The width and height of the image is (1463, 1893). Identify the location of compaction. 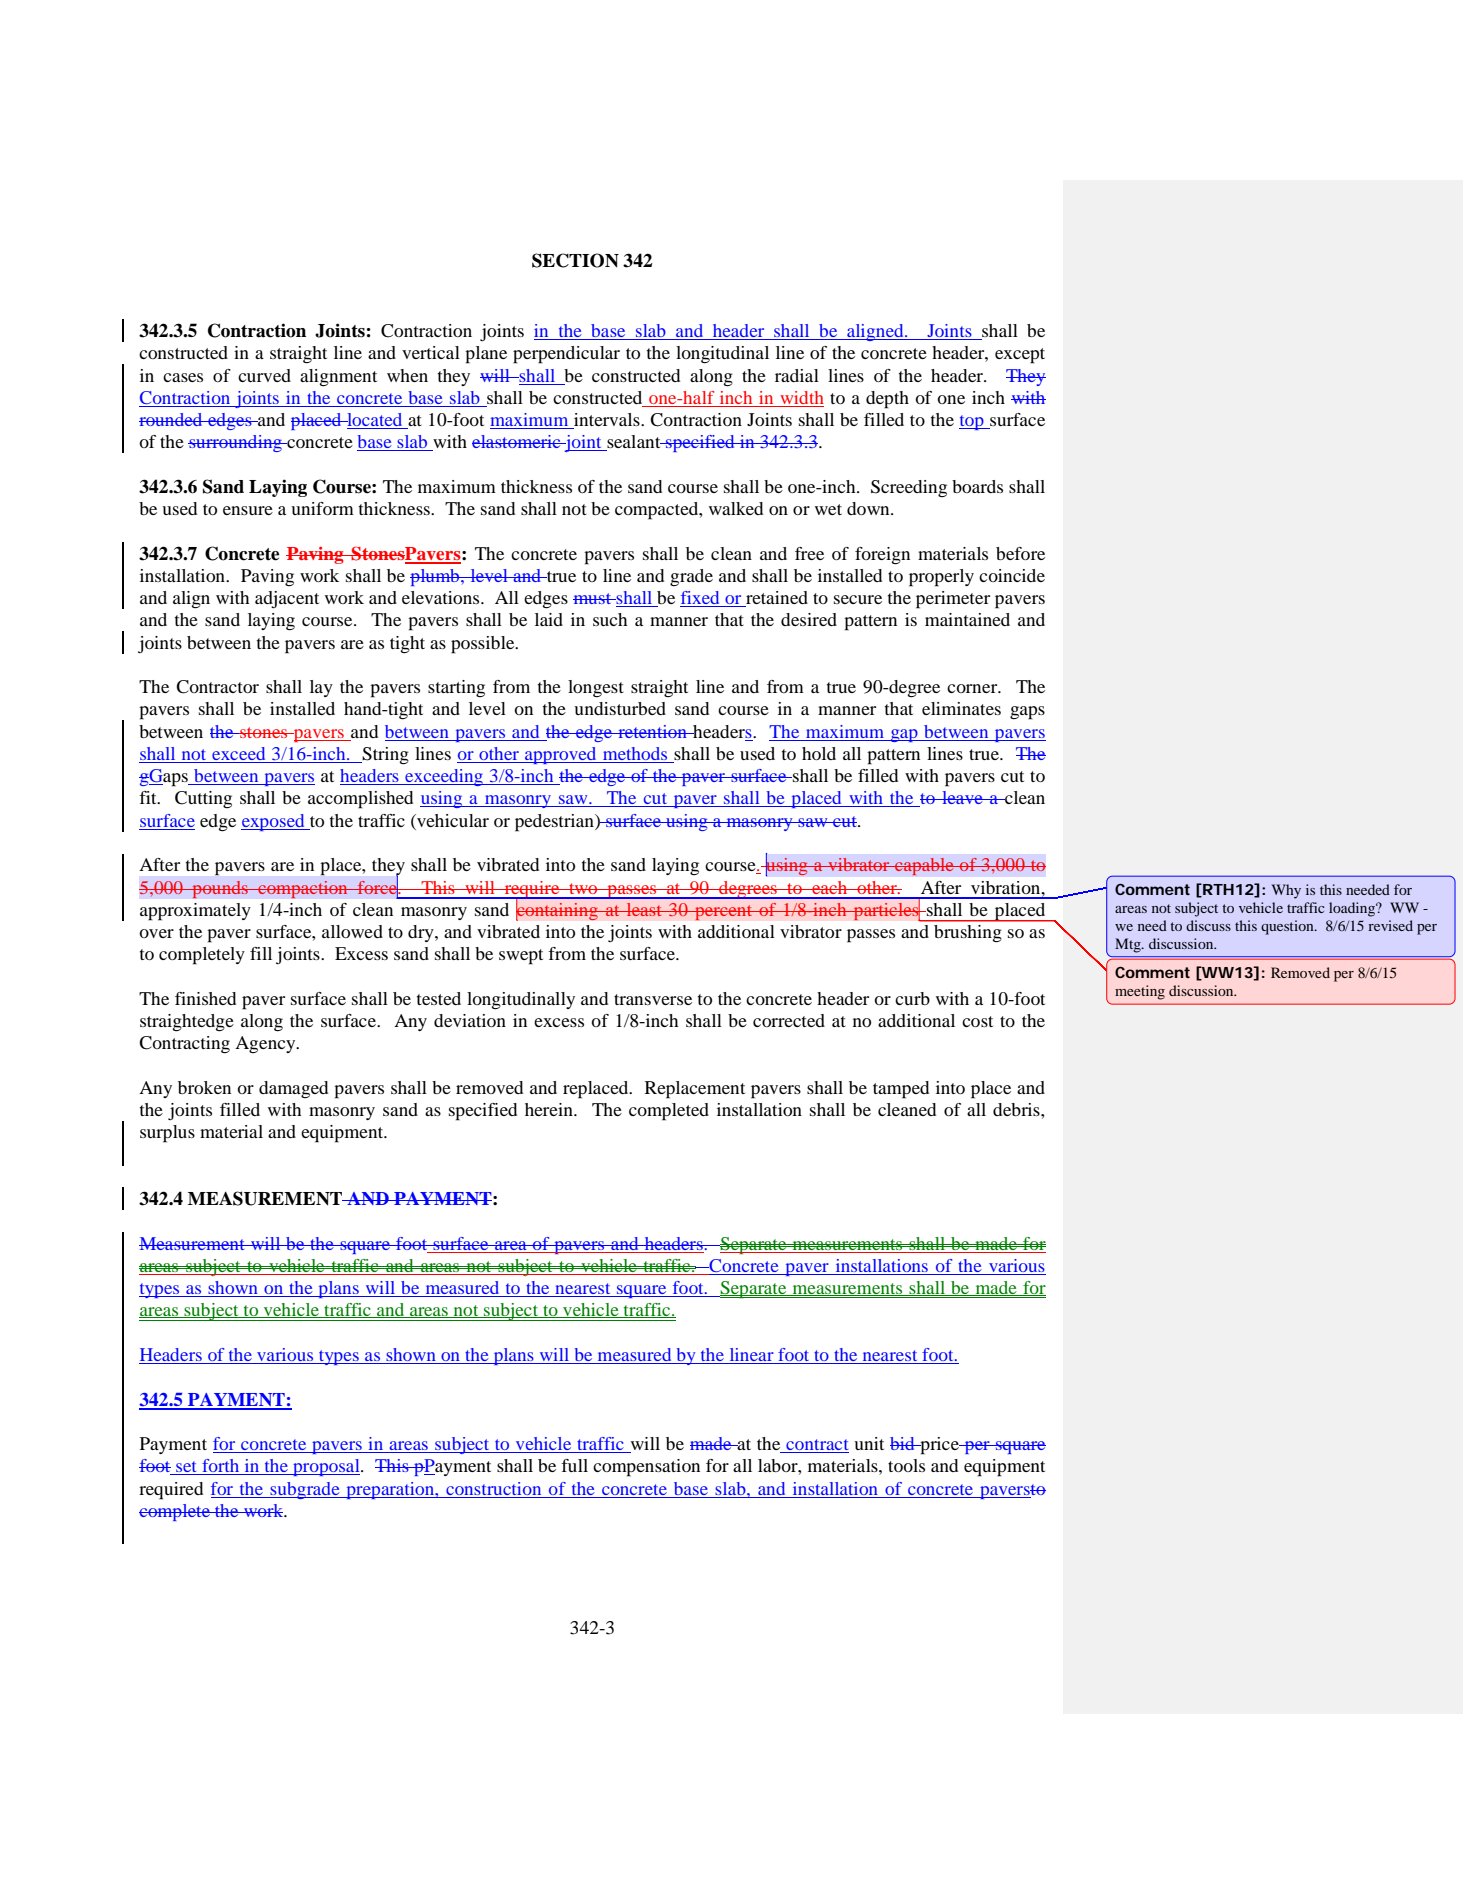
(303, 889).
